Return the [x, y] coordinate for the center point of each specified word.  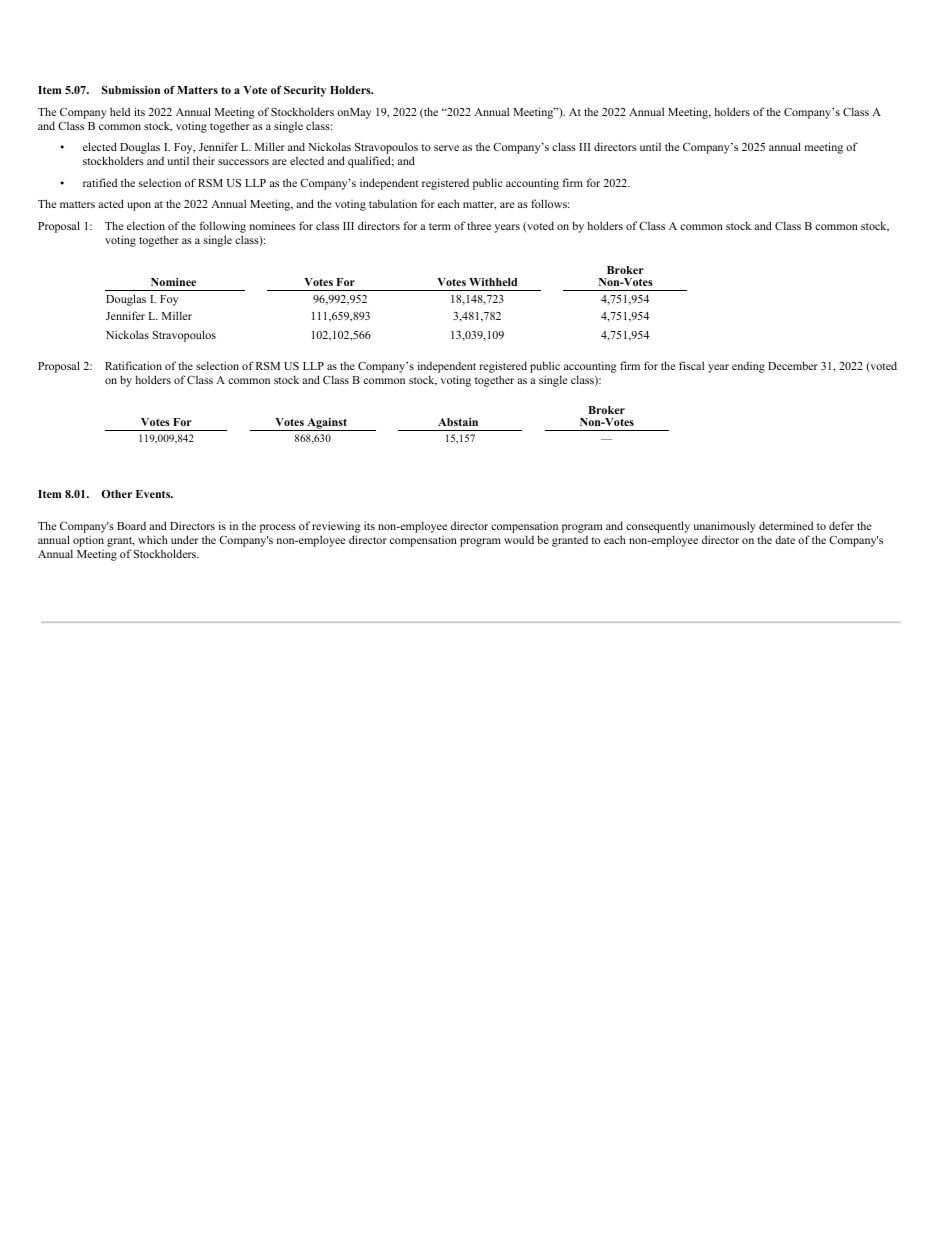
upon [139, 206]
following [222, 227]
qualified [371, 162]
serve [446, 148]
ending [748, 367]
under [184, 539]
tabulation [393, 203]
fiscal [691, 365]
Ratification [133, 365]
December [793, 365]
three [479, 226]
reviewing [336, 527]
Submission [131, 90]
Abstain [458, 422]
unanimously [724, 527]
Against [327, 424]
